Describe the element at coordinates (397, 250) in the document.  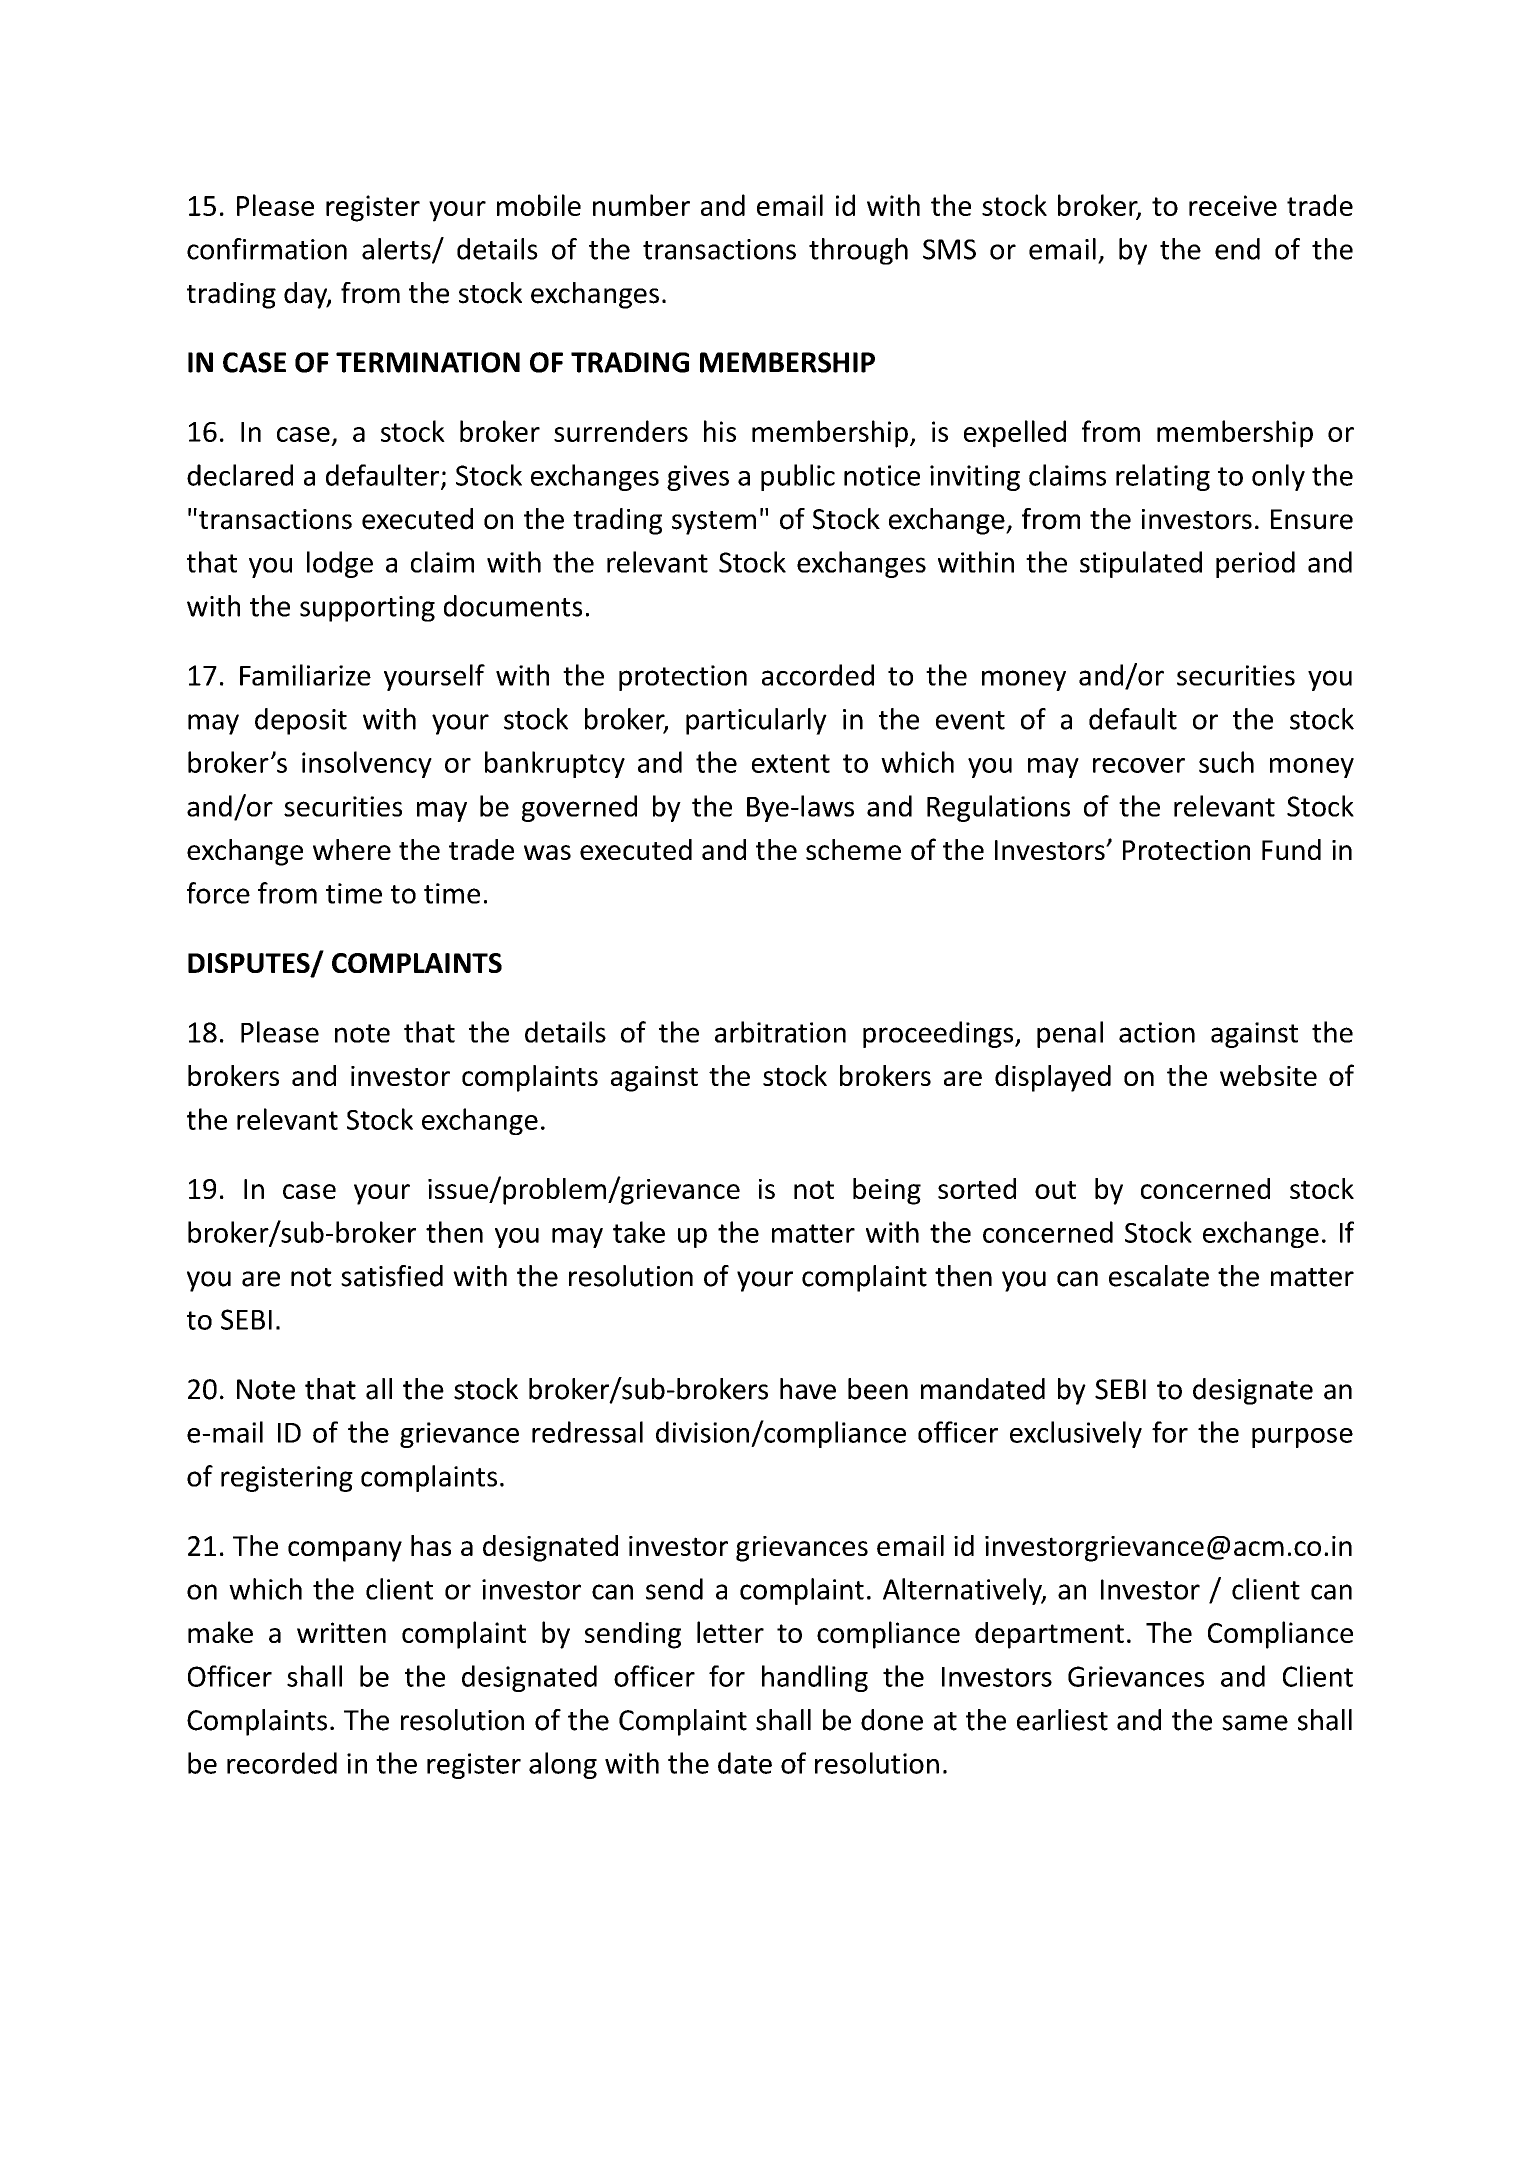
I see `alerts` at that location.
